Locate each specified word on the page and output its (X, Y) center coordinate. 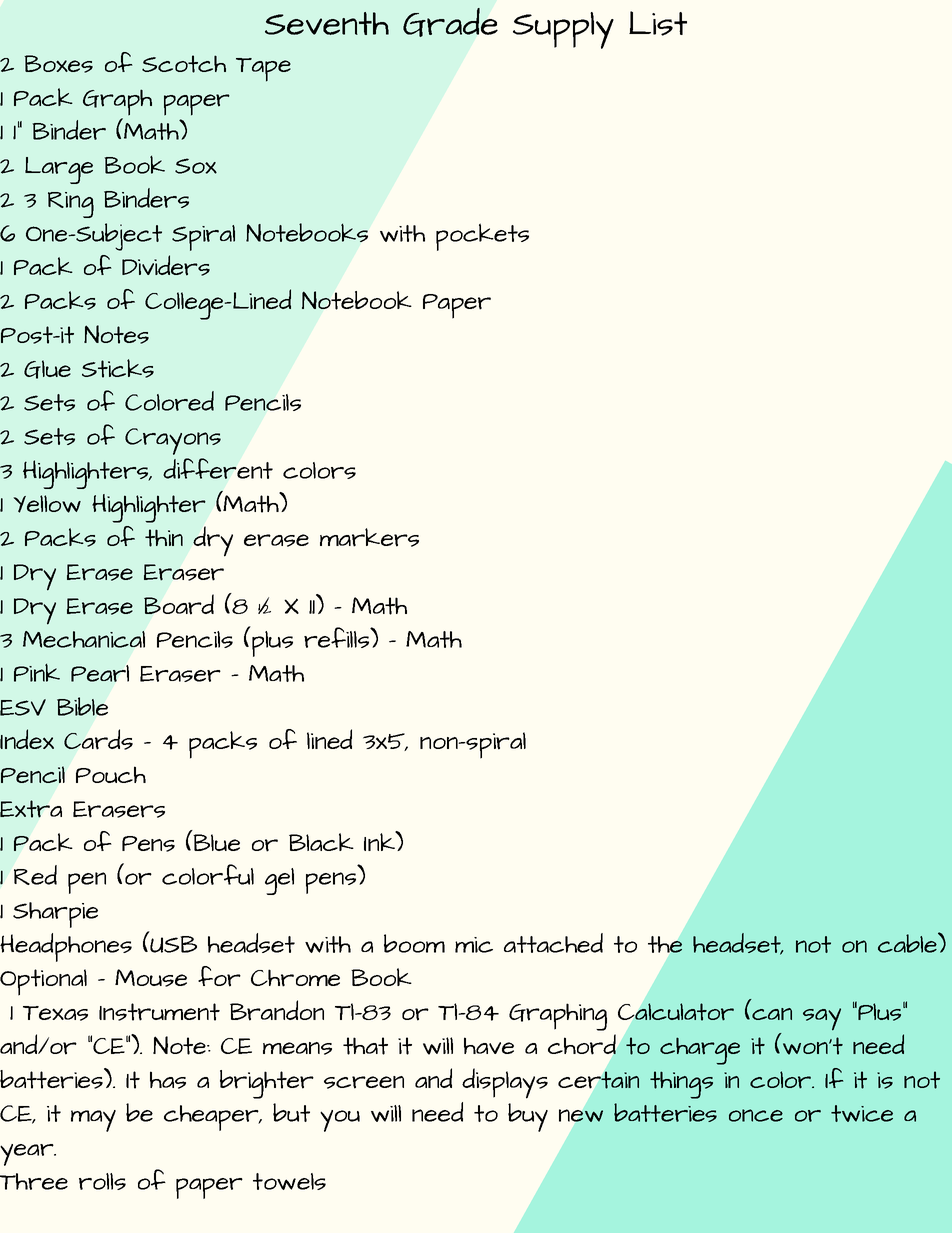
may (93, 1121)
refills (337, 637)
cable (908, 942)
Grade (450, 22)
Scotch (184, 64)
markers (369, 537)
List (658, 23)
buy (528, 1117)
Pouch (111, 774)
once (756, 1115)
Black (321, 842)
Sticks (118, 368)
